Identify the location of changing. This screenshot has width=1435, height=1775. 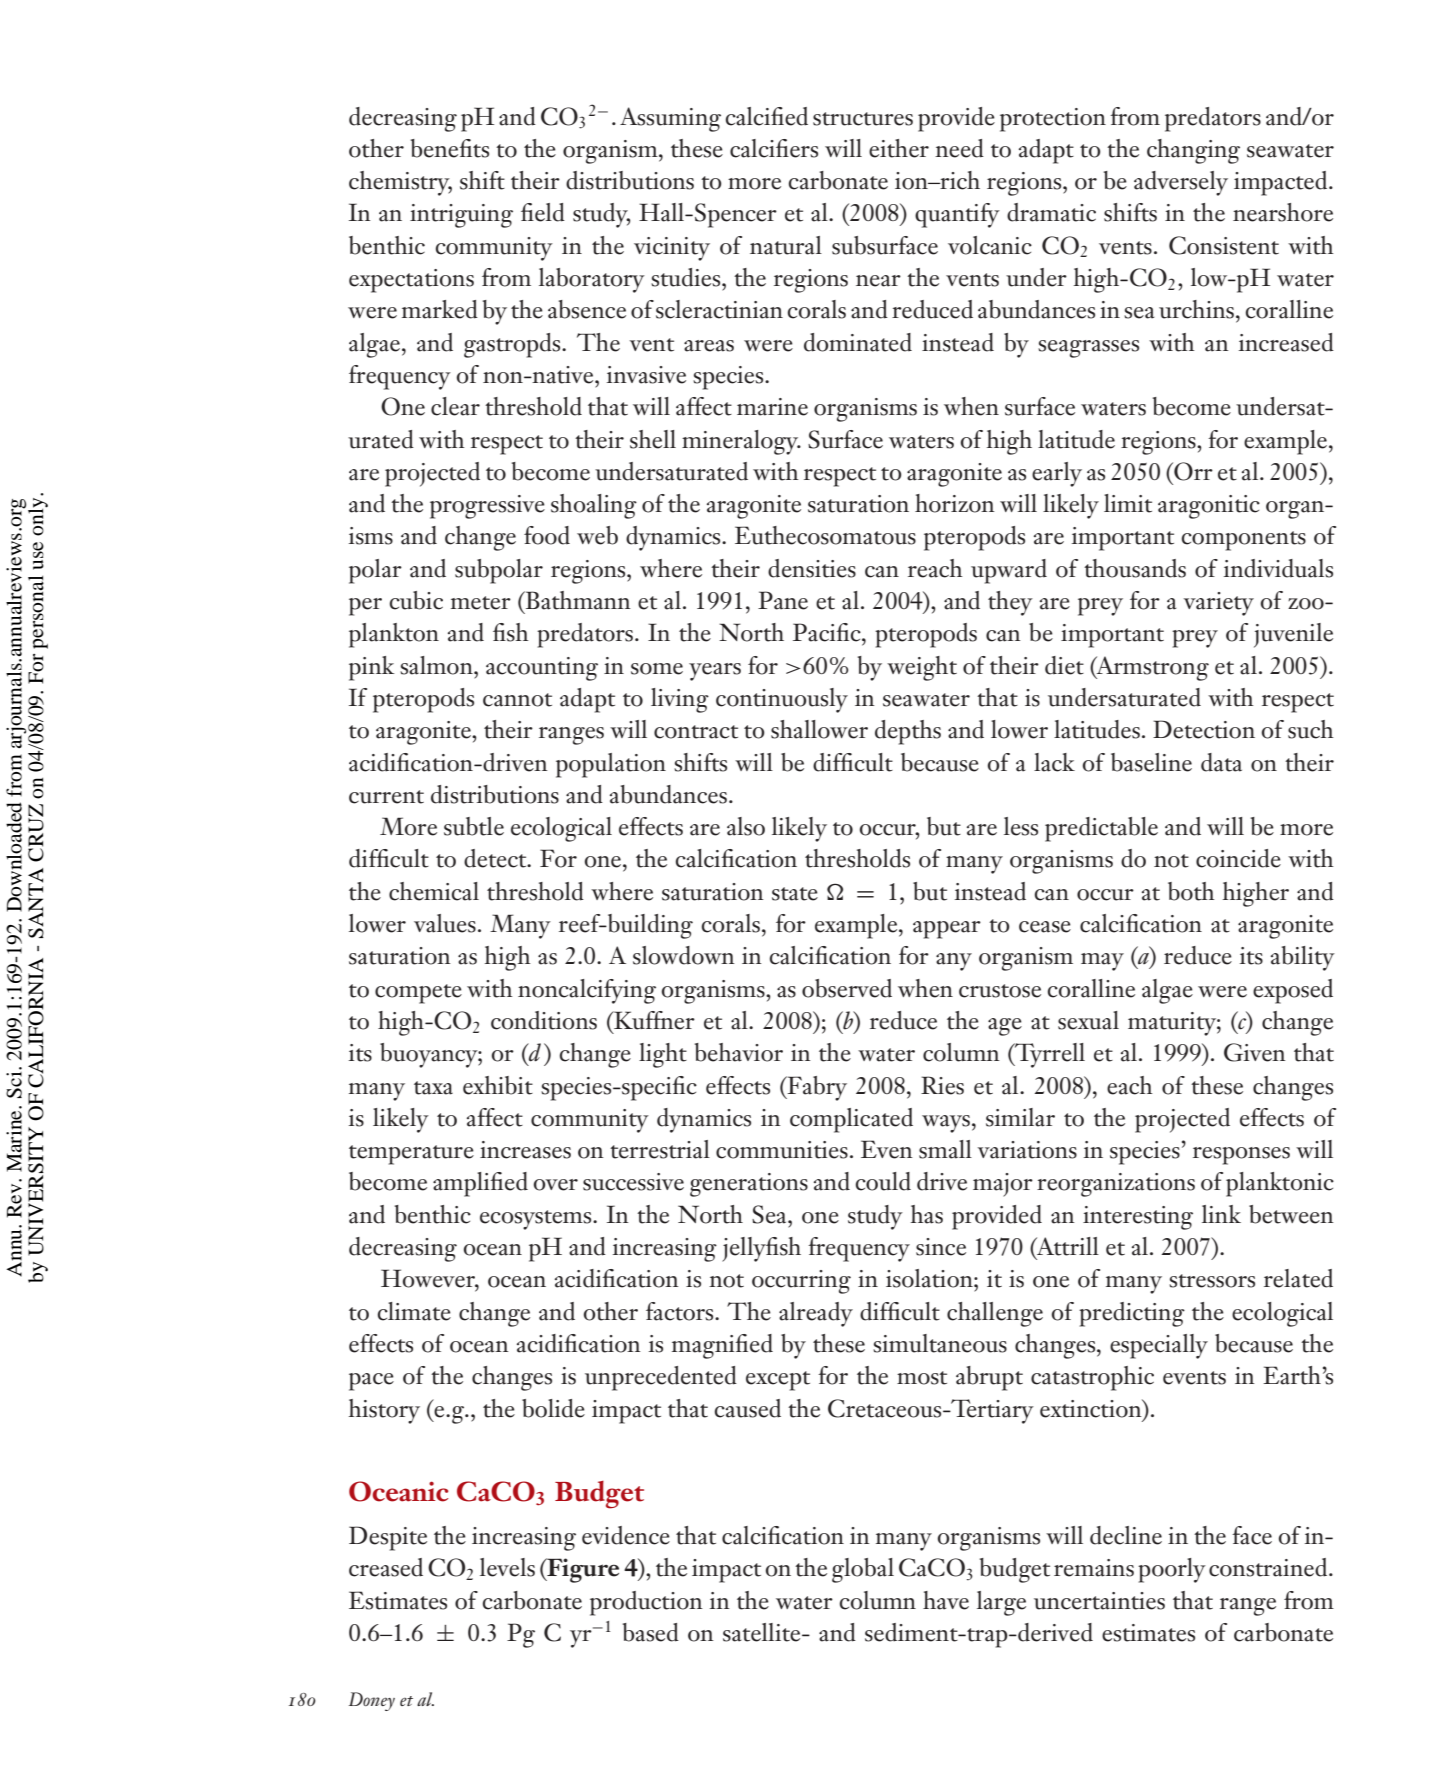
(1193, 151).
